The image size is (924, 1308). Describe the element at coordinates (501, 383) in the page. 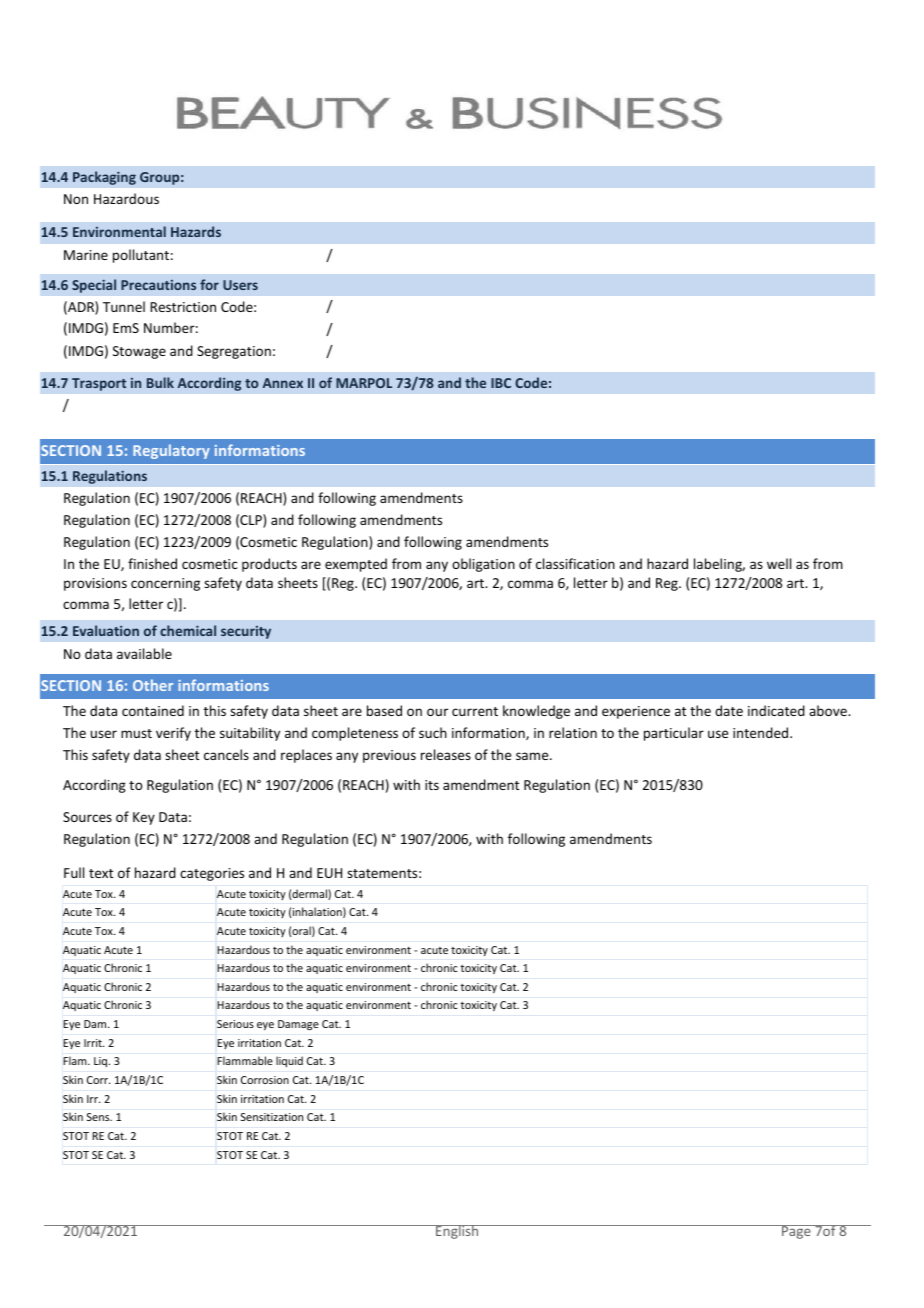

I see `IBC` at that location.
